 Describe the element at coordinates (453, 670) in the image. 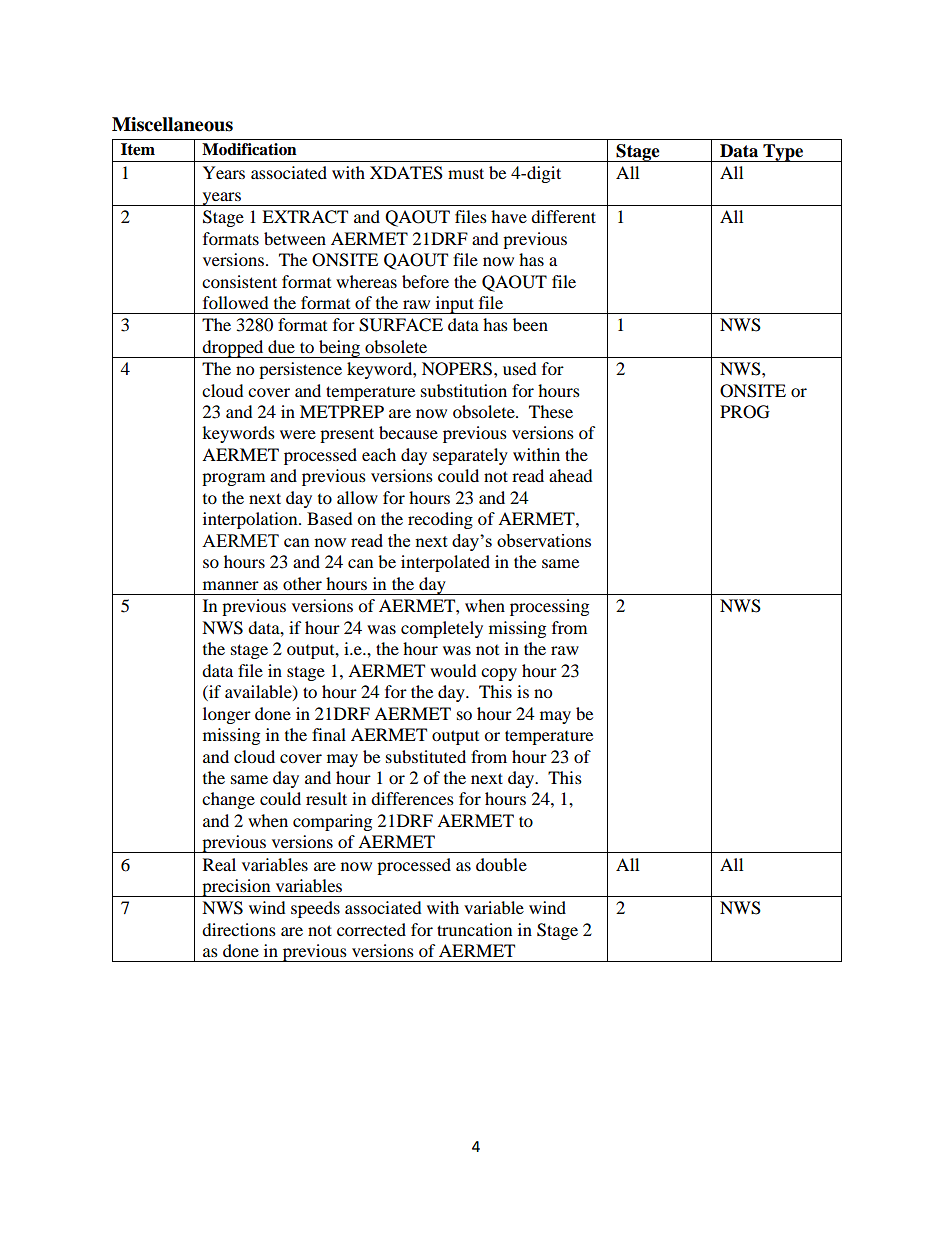

I see `would` at that location.
